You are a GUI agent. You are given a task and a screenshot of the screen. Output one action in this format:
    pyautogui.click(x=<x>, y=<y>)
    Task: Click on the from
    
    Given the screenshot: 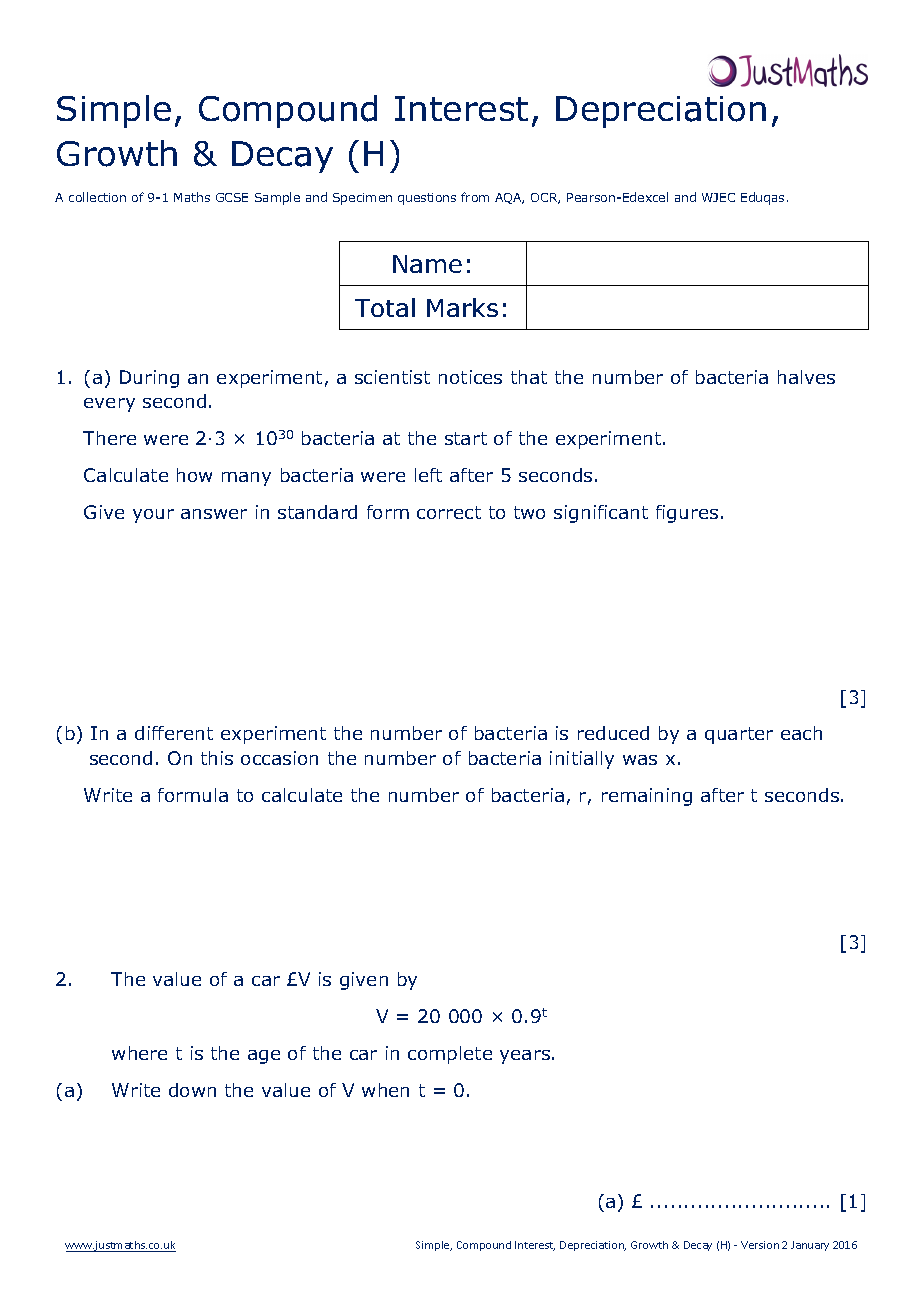 What is the action you would take?
    pyautogui.click(x=475, y=197)
